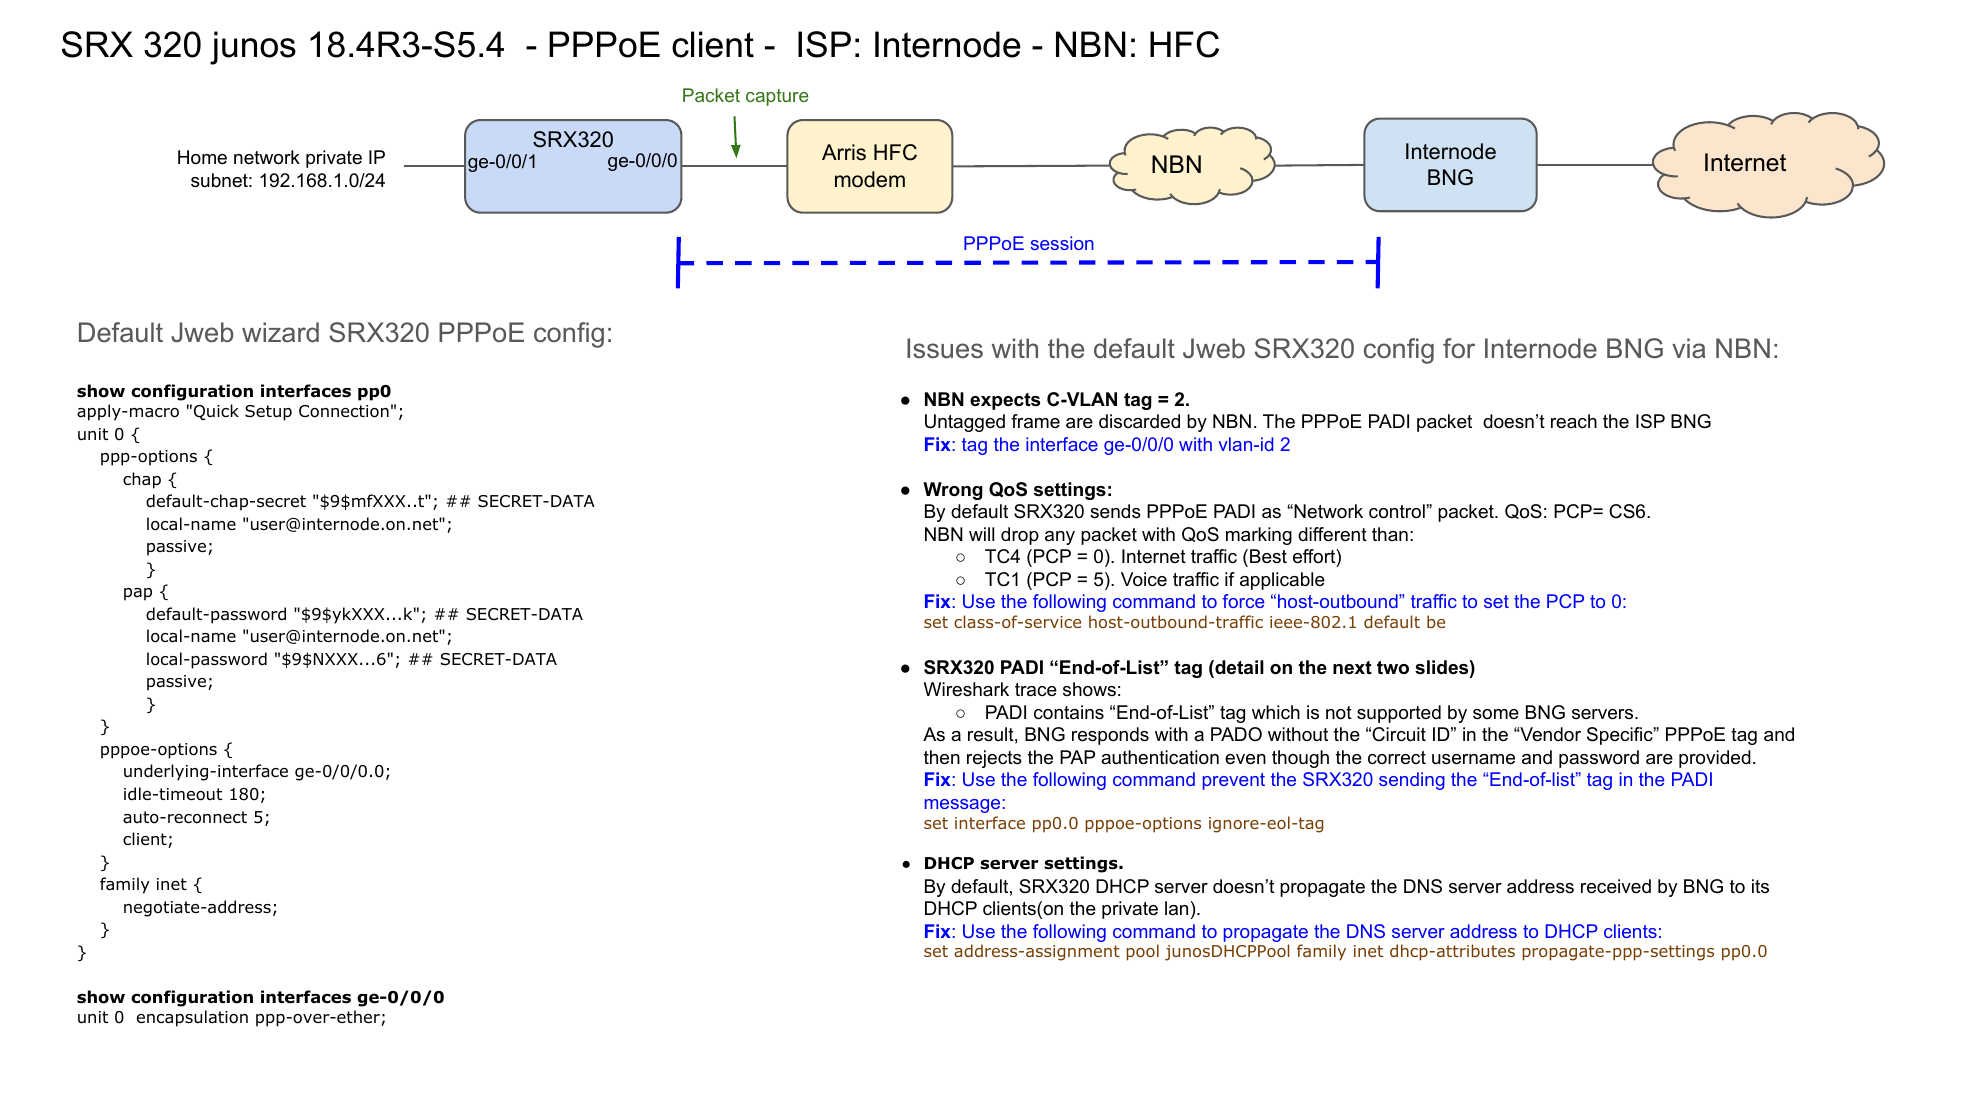  What do you see at coordinates (994, 759) in the screenshot?
I see `rejects` at bounding box center [994, 759].
